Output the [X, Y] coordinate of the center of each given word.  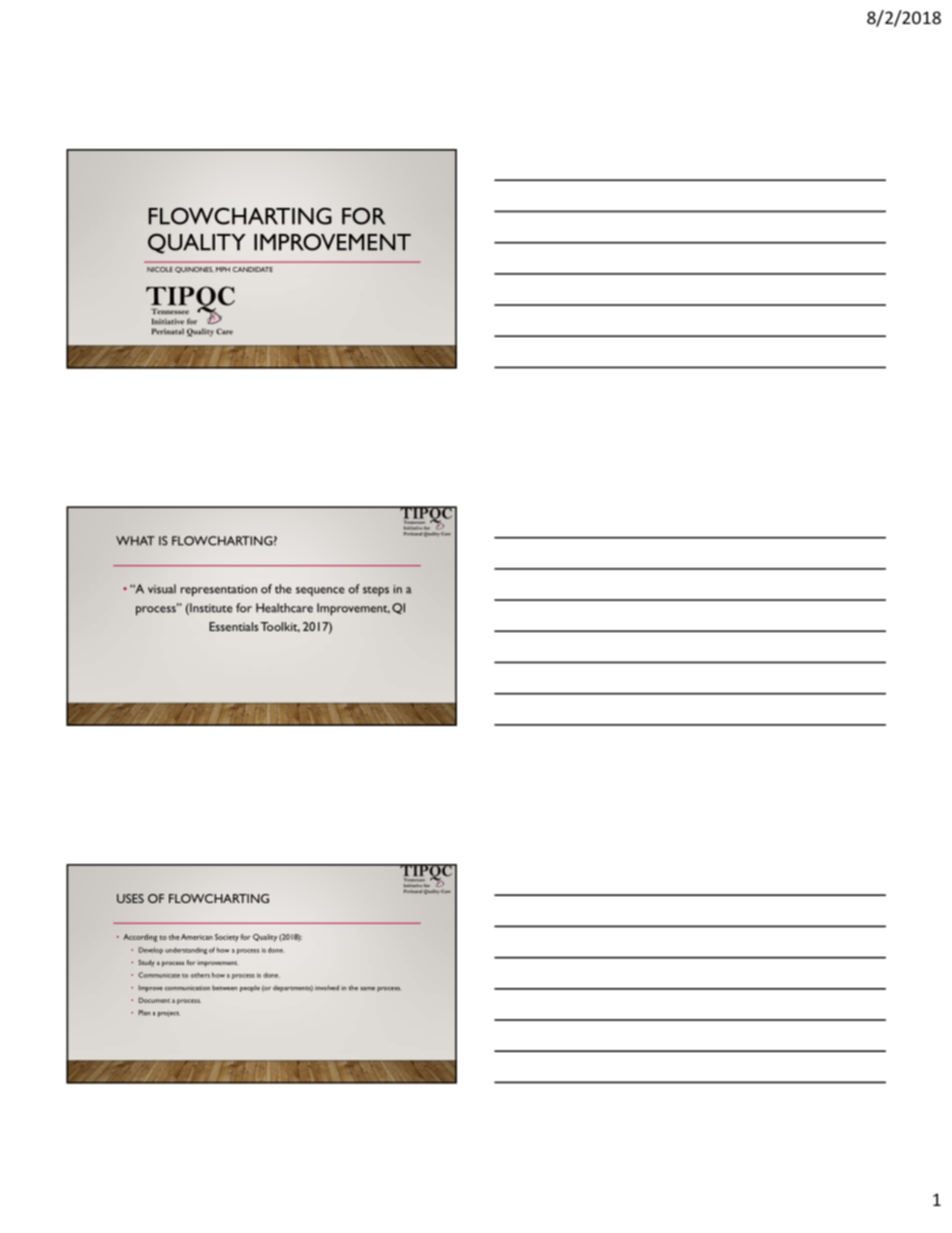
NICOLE [160, 269]
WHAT [135, 541]
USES [130, 898]
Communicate [159, 975]
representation [219, 591]
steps [376, 591]
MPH [223, 269]
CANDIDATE [253, 269]
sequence [320, 591]
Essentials [233, 626]
